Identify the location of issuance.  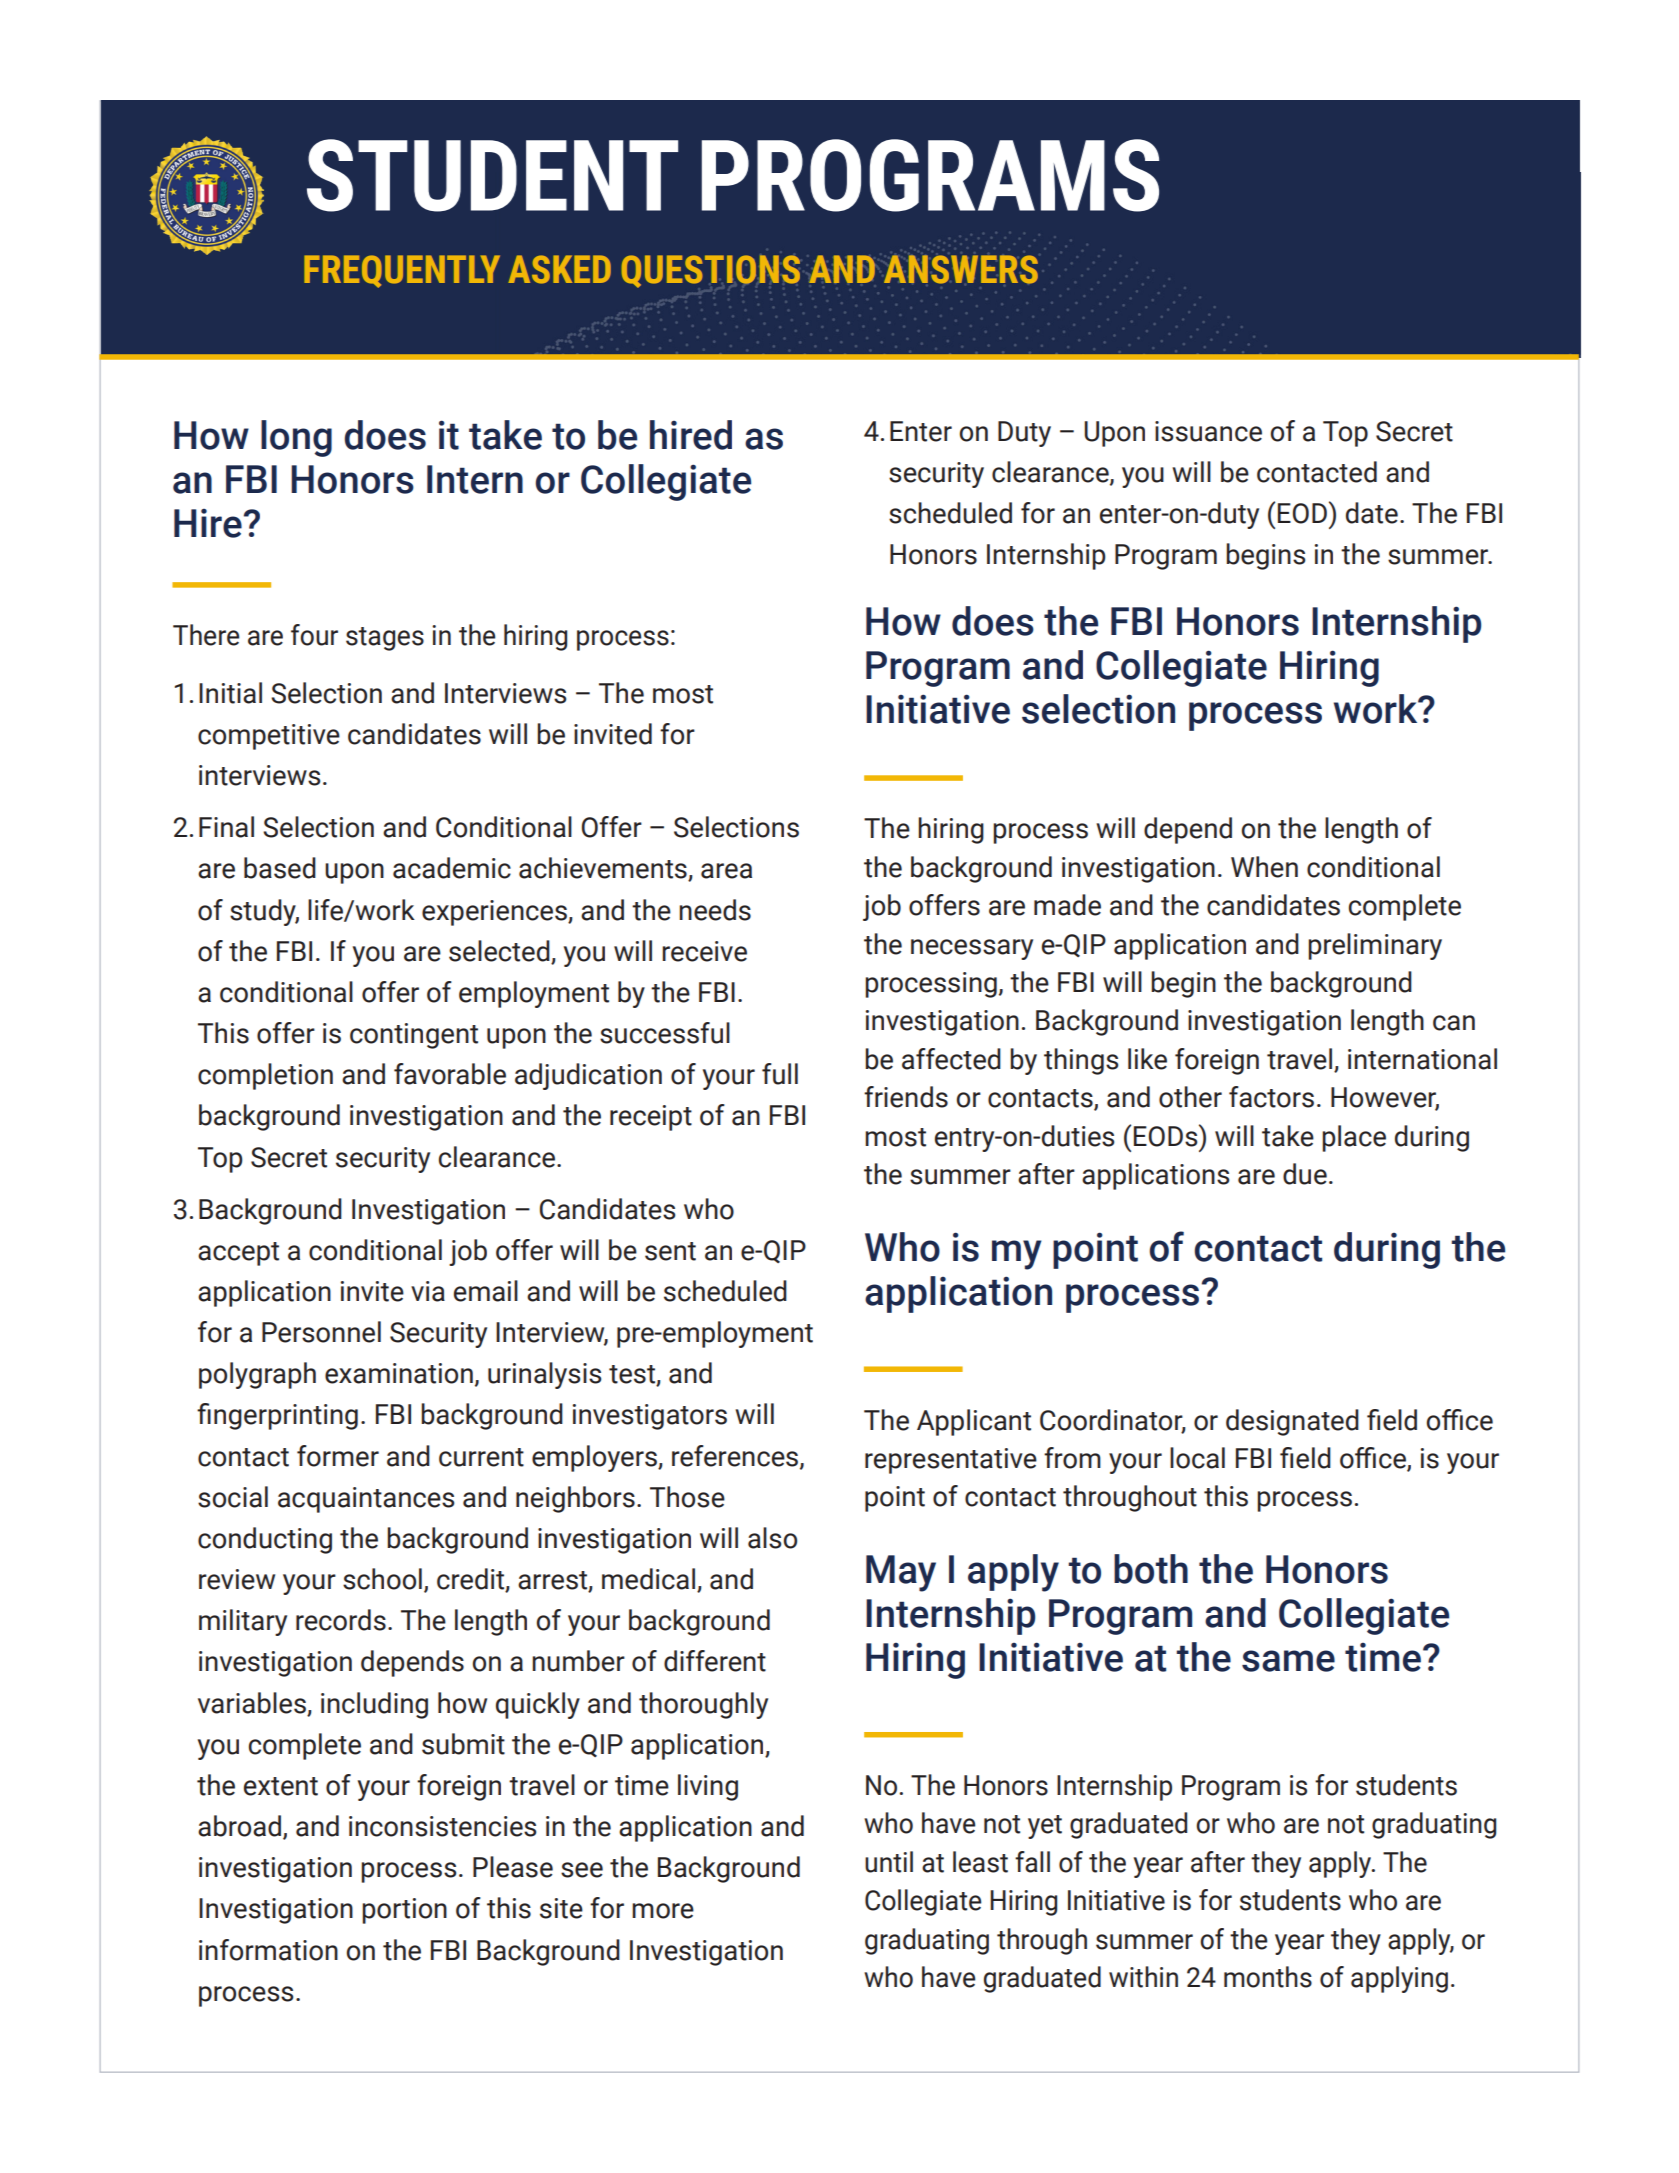
(1208, 431).
